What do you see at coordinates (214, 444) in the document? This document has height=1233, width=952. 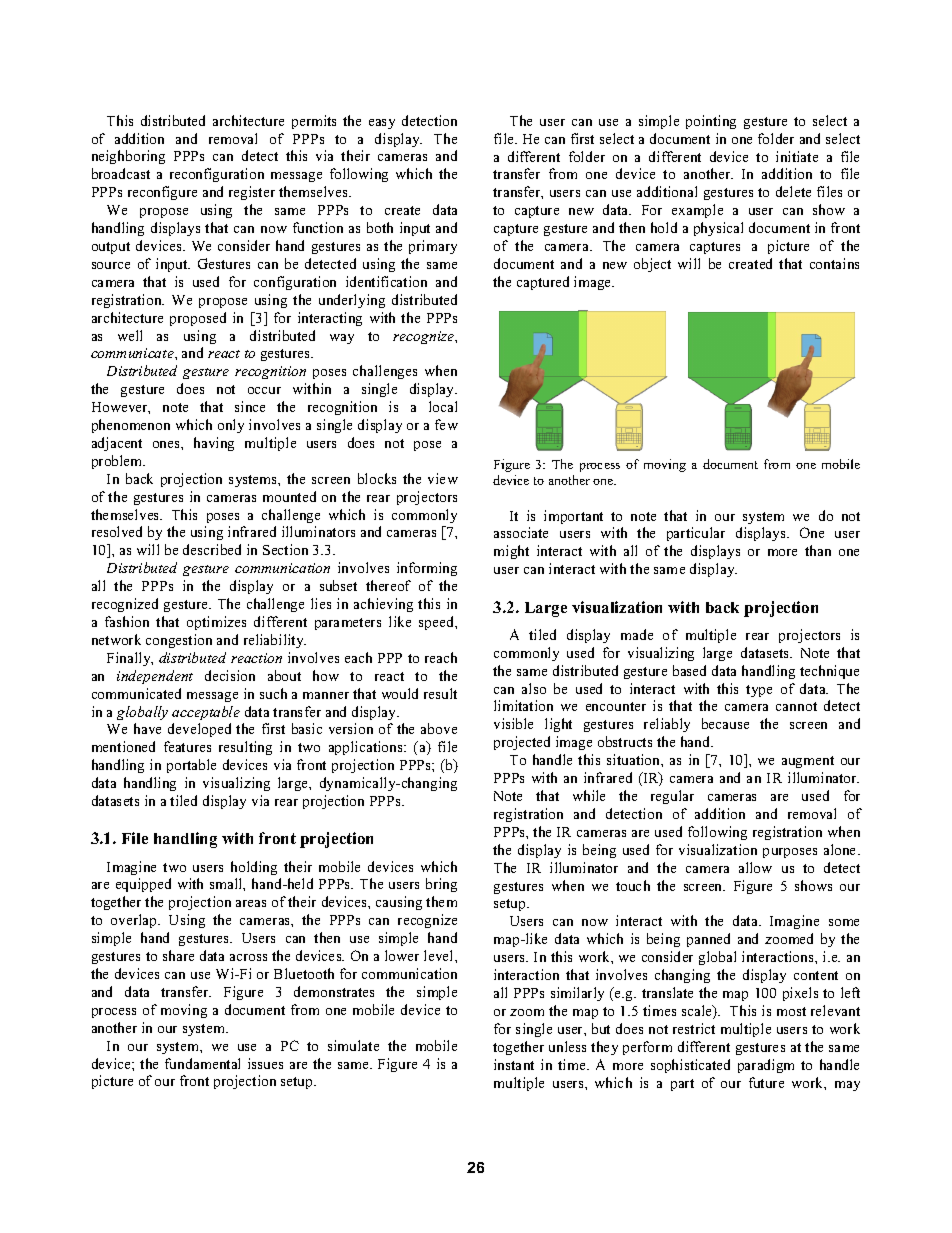 I see `having` at bounding box center [214, 444].
